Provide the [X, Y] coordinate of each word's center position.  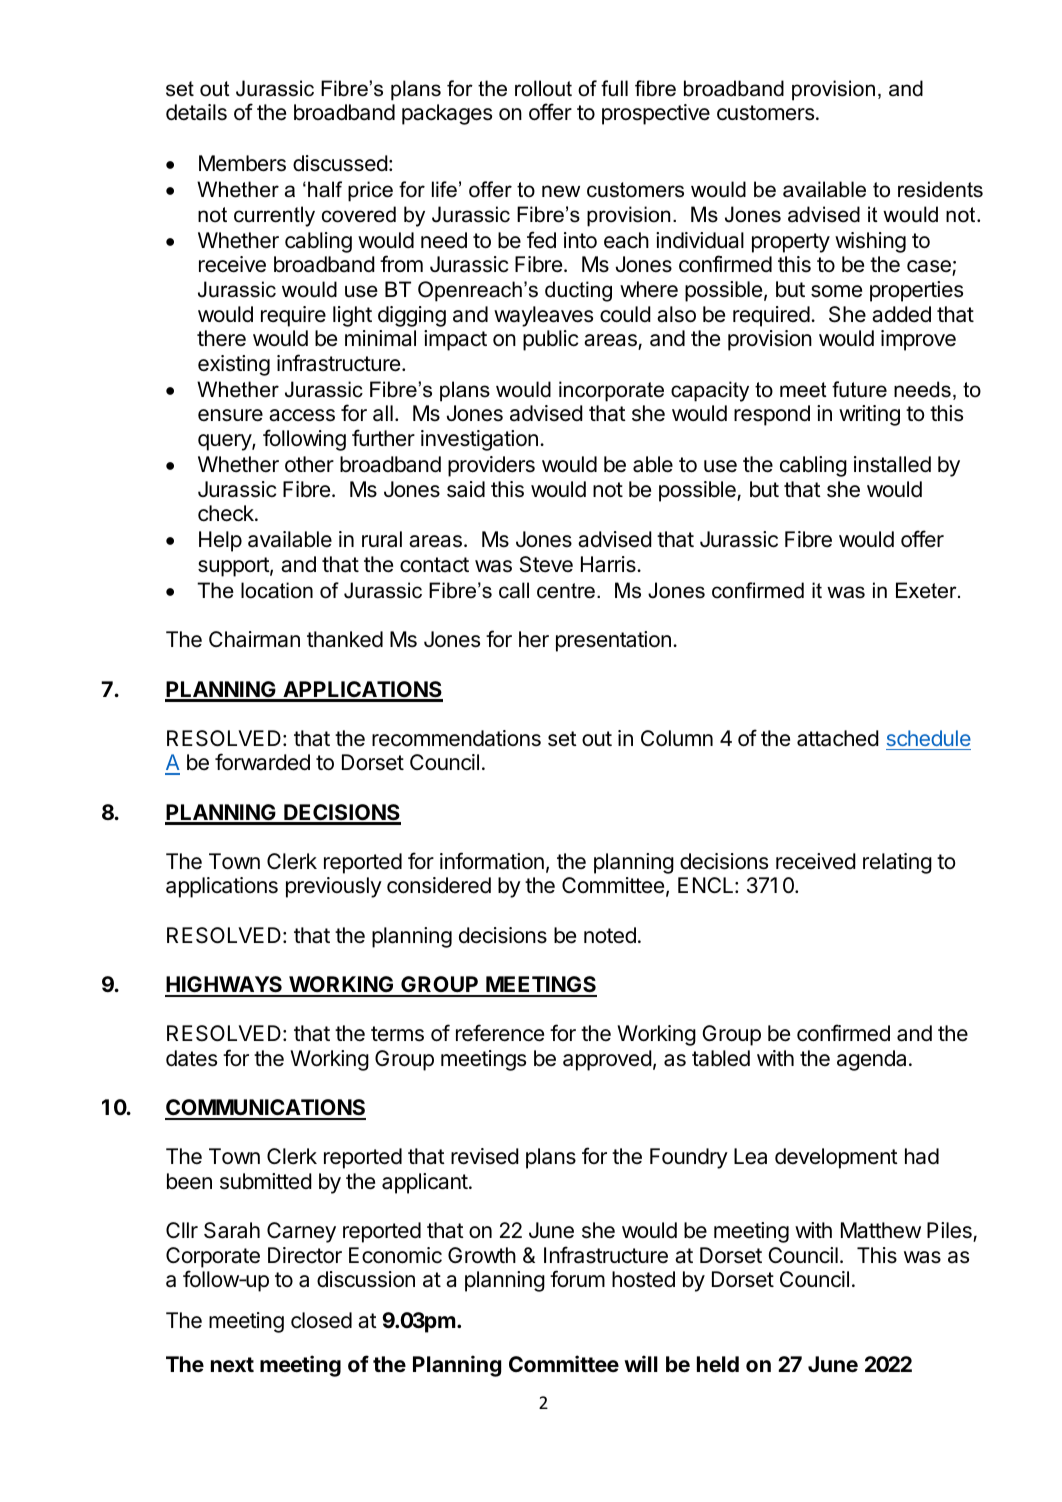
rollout [543, 88]
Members [242, 163]
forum [577, 1278]
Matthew [881, 1230]
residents [940, 189]
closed [321, 1320]
